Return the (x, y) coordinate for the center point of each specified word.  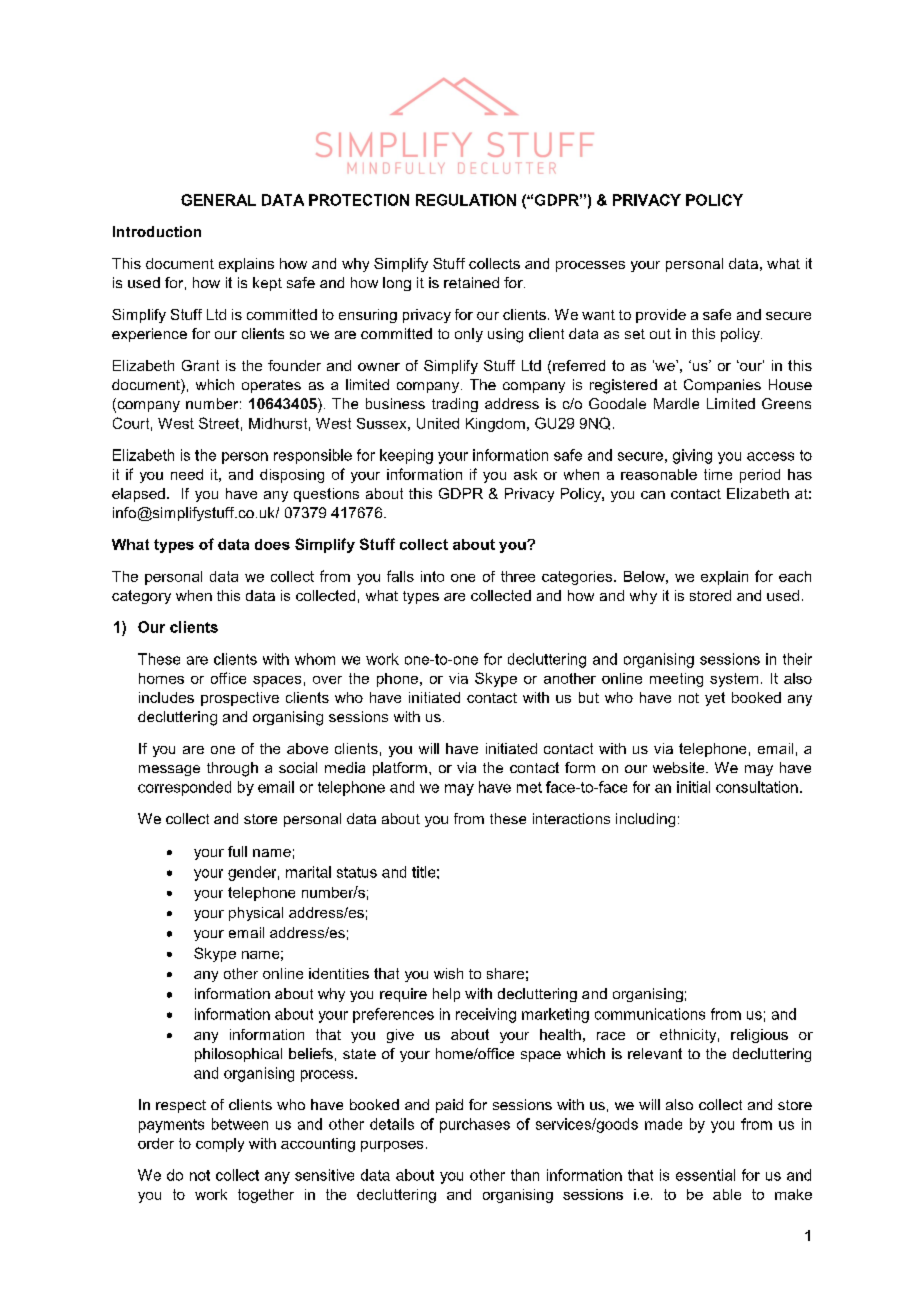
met (529, 787)
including (645, 820)
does (272, 544)
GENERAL (218, 200)
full (237, 851)
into (432, 576)
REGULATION (466, 200)
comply (220, 1145)
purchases (475, 1125)
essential (705, 1175)
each (795, 576)
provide (661, 316)
